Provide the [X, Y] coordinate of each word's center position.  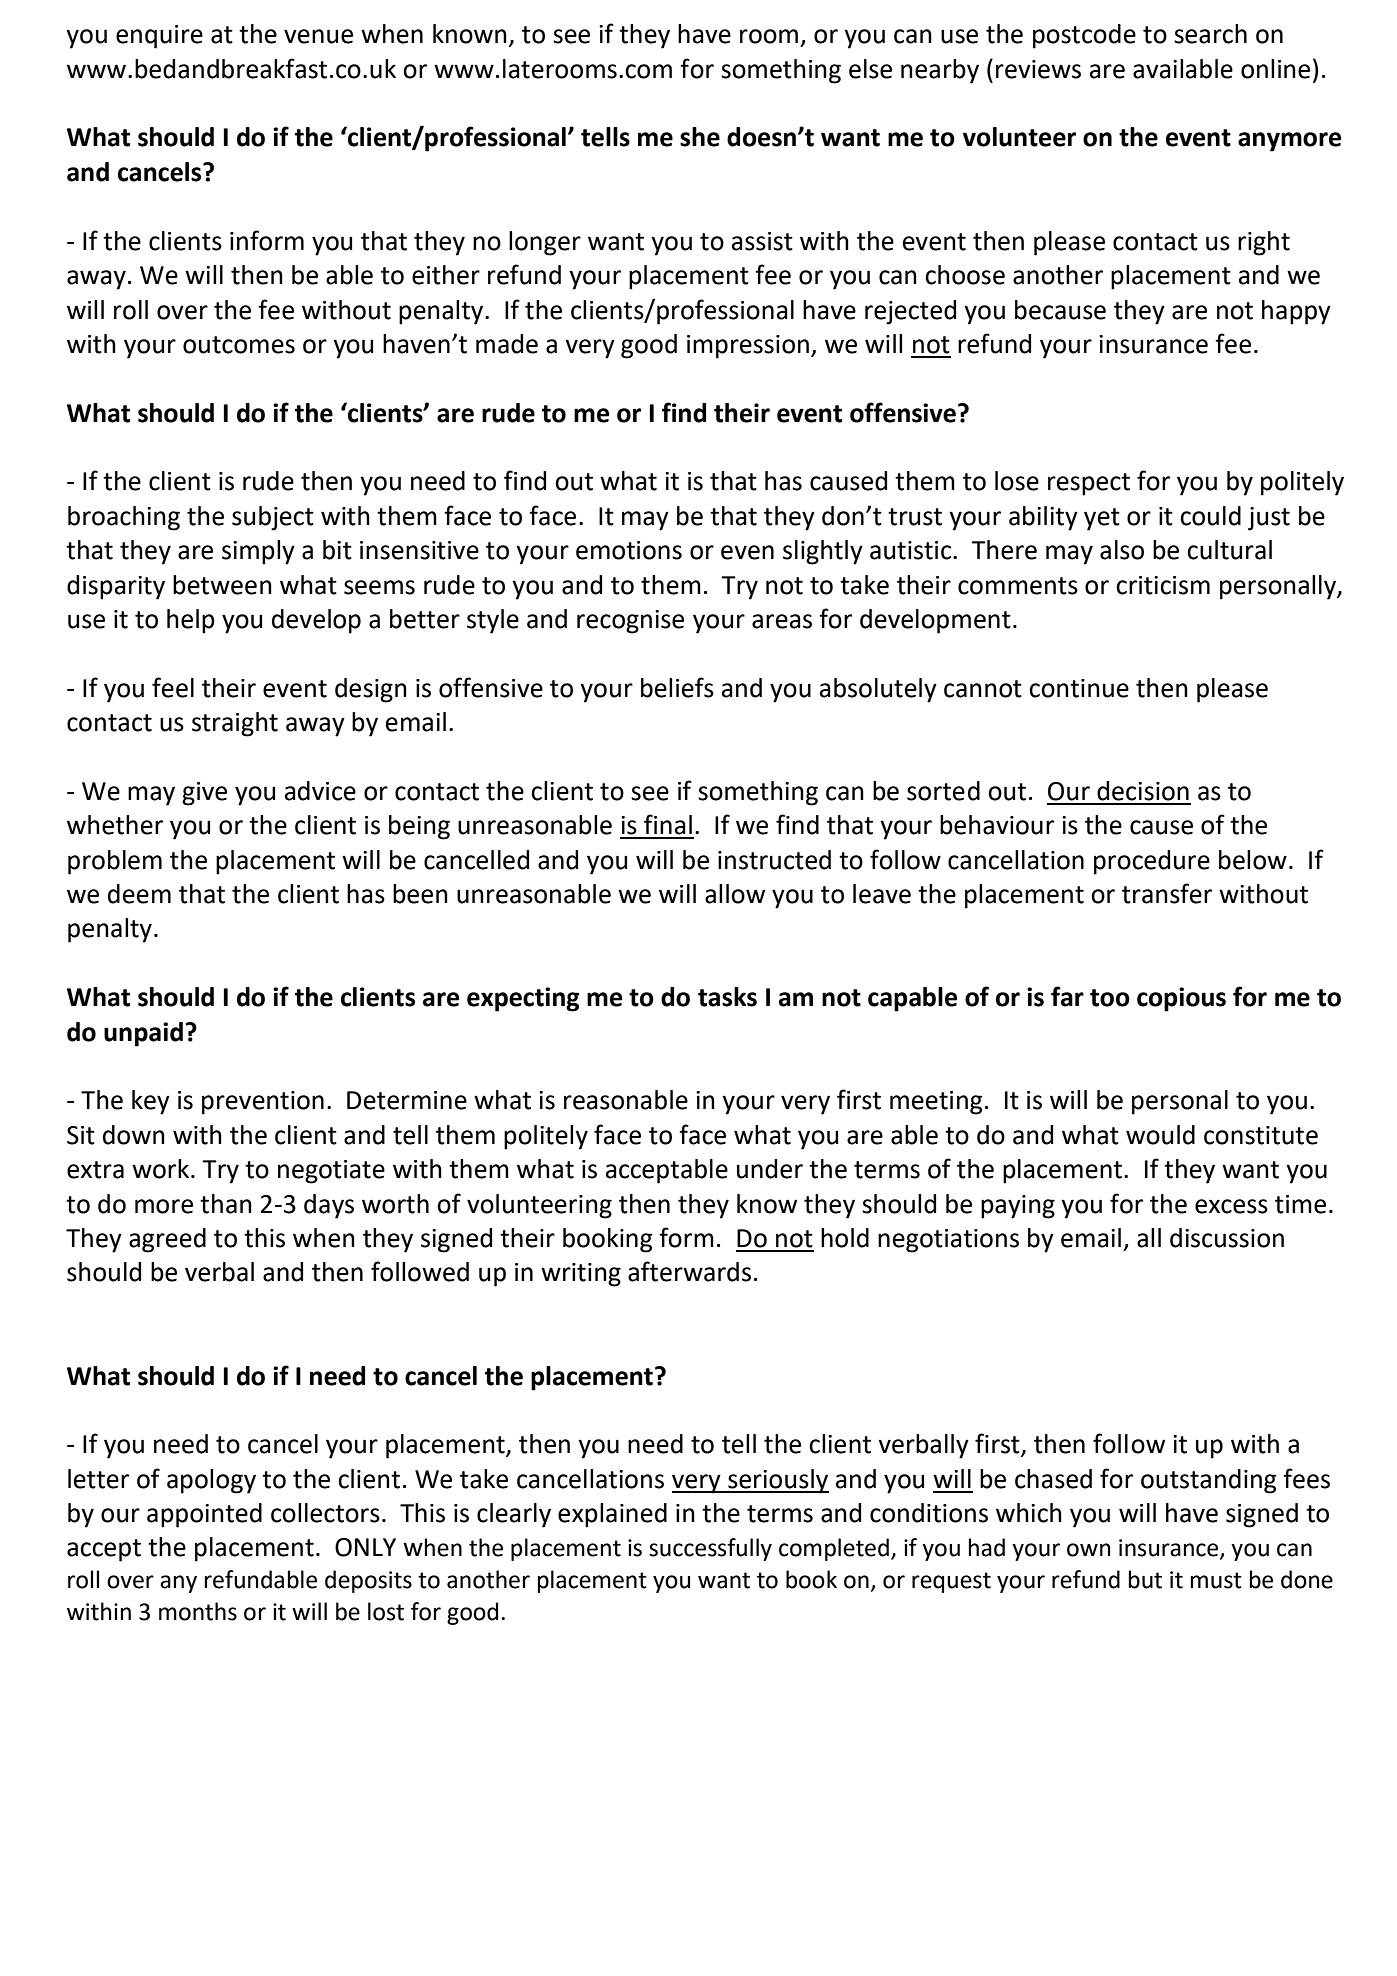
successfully [710, 1549]
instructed [774, 860]
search [1210, 34]
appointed [204, 1515]
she [700, 137]
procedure [1152, 862]
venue [318, 36]
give [204, 794]
